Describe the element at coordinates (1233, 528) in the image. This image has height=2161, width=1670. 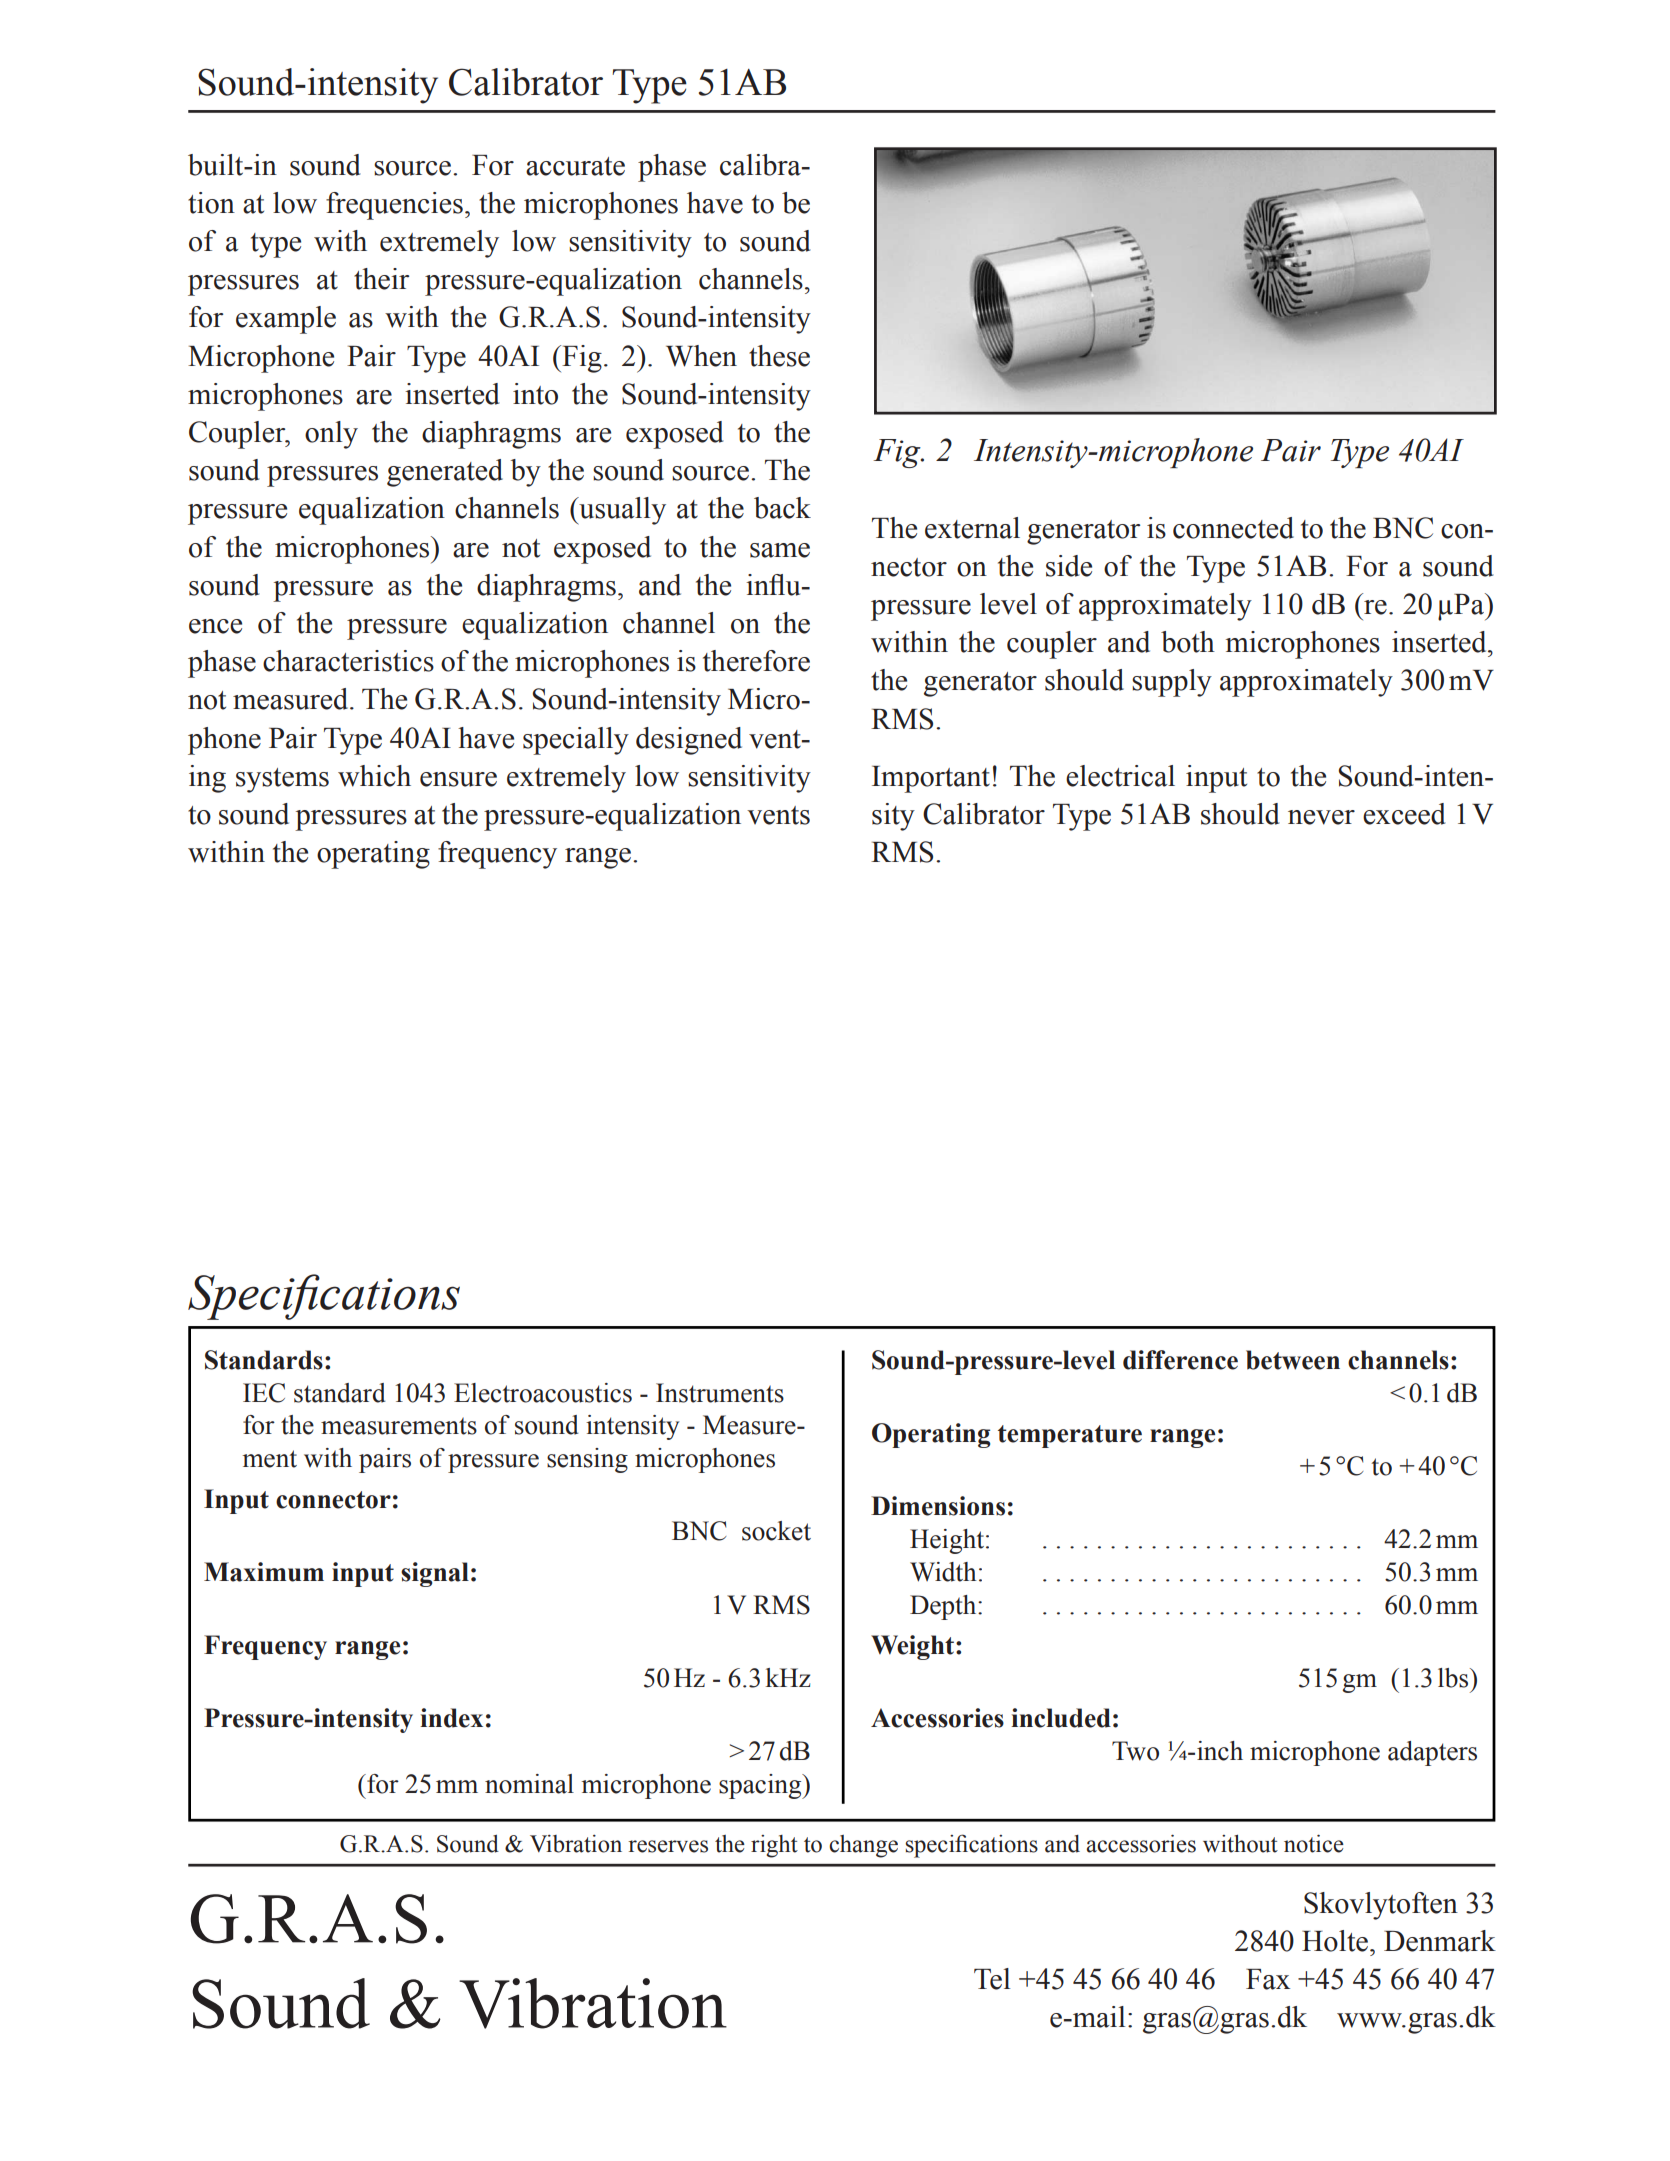
I see `connected` at that location.
